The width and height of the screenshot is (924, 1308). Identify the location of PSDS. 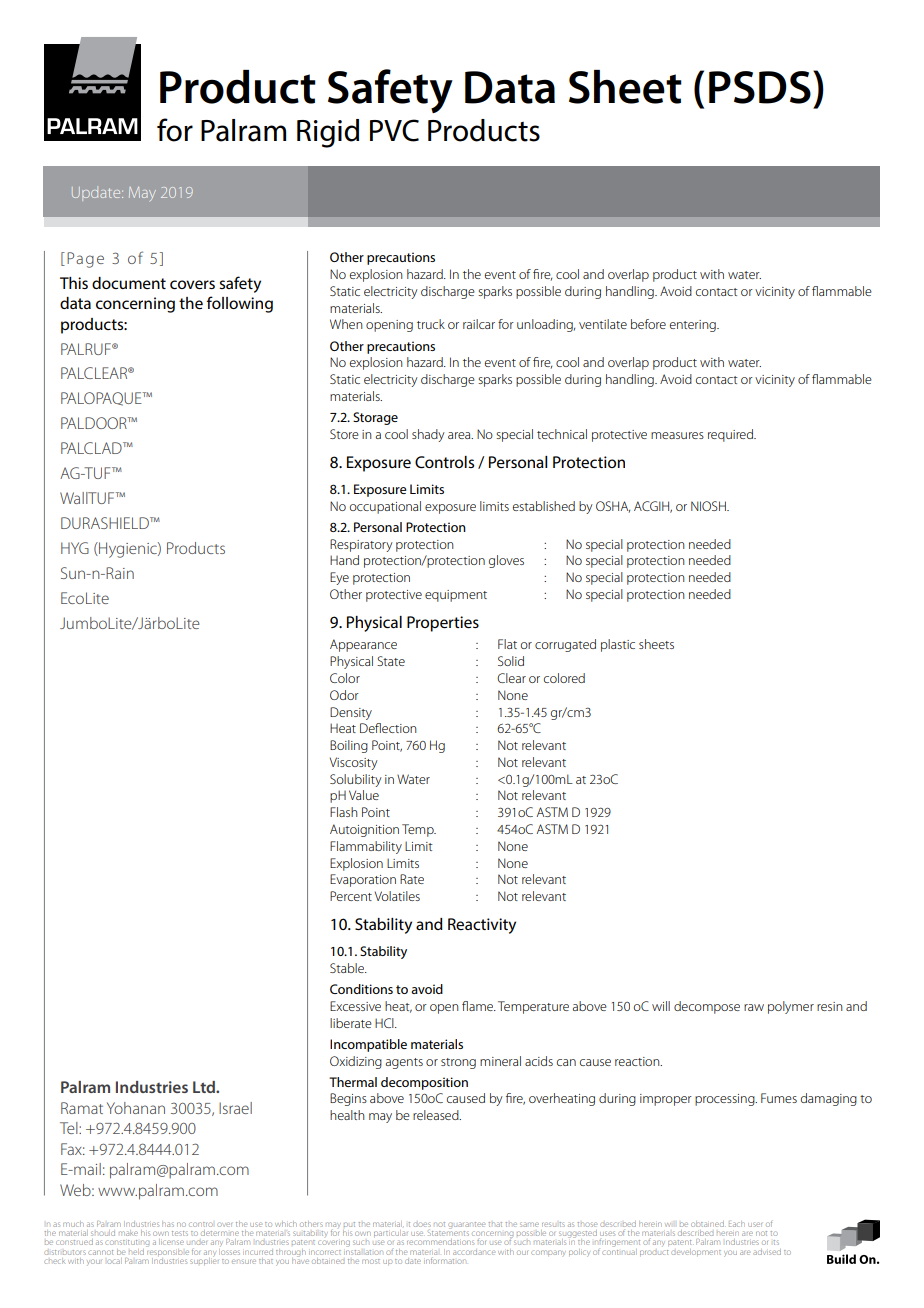
(760, 87).
